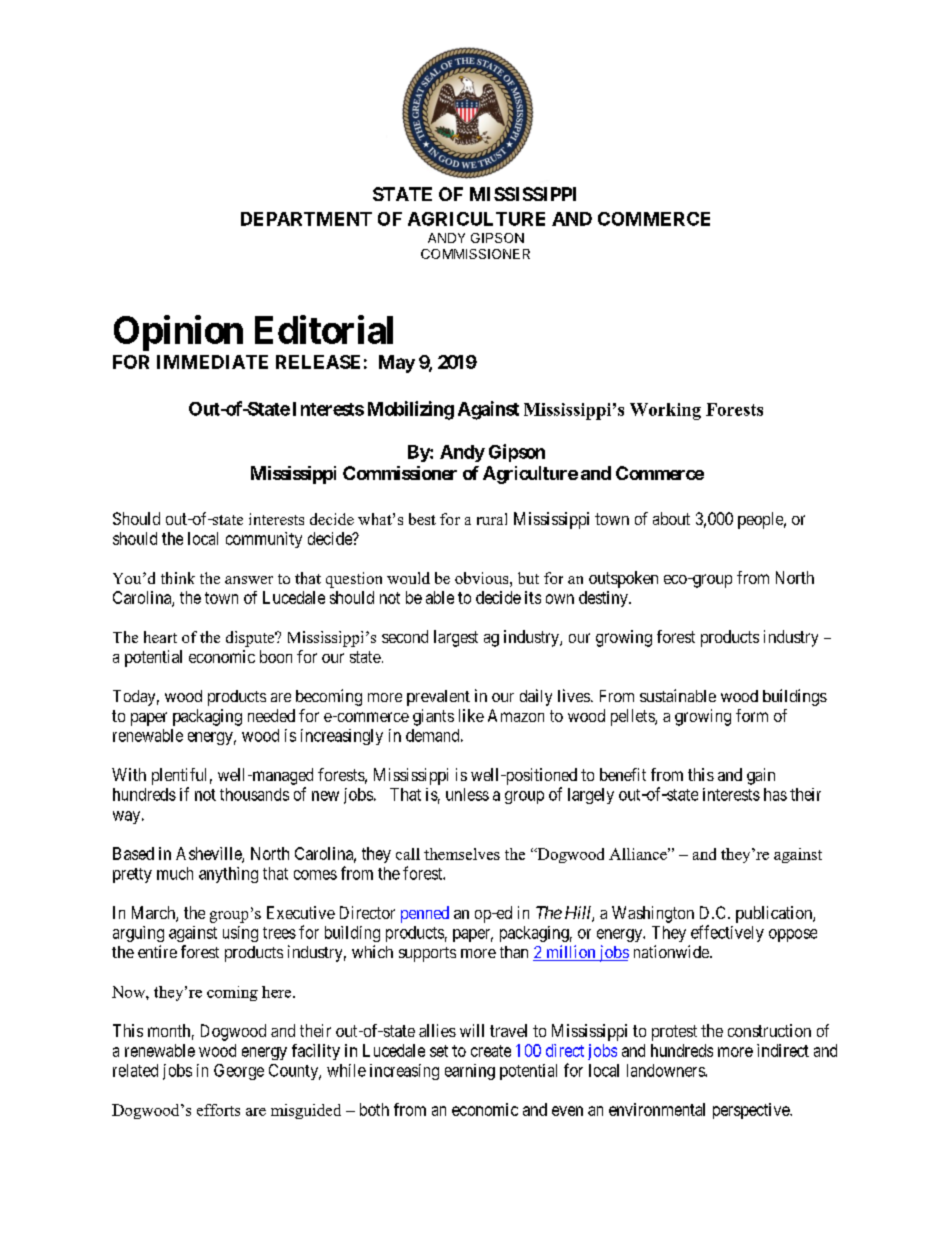 This screenshot has height=1233, width=952. Describe the element at coordinates (671, 518) in the screenshot. I see `about` at that location.
